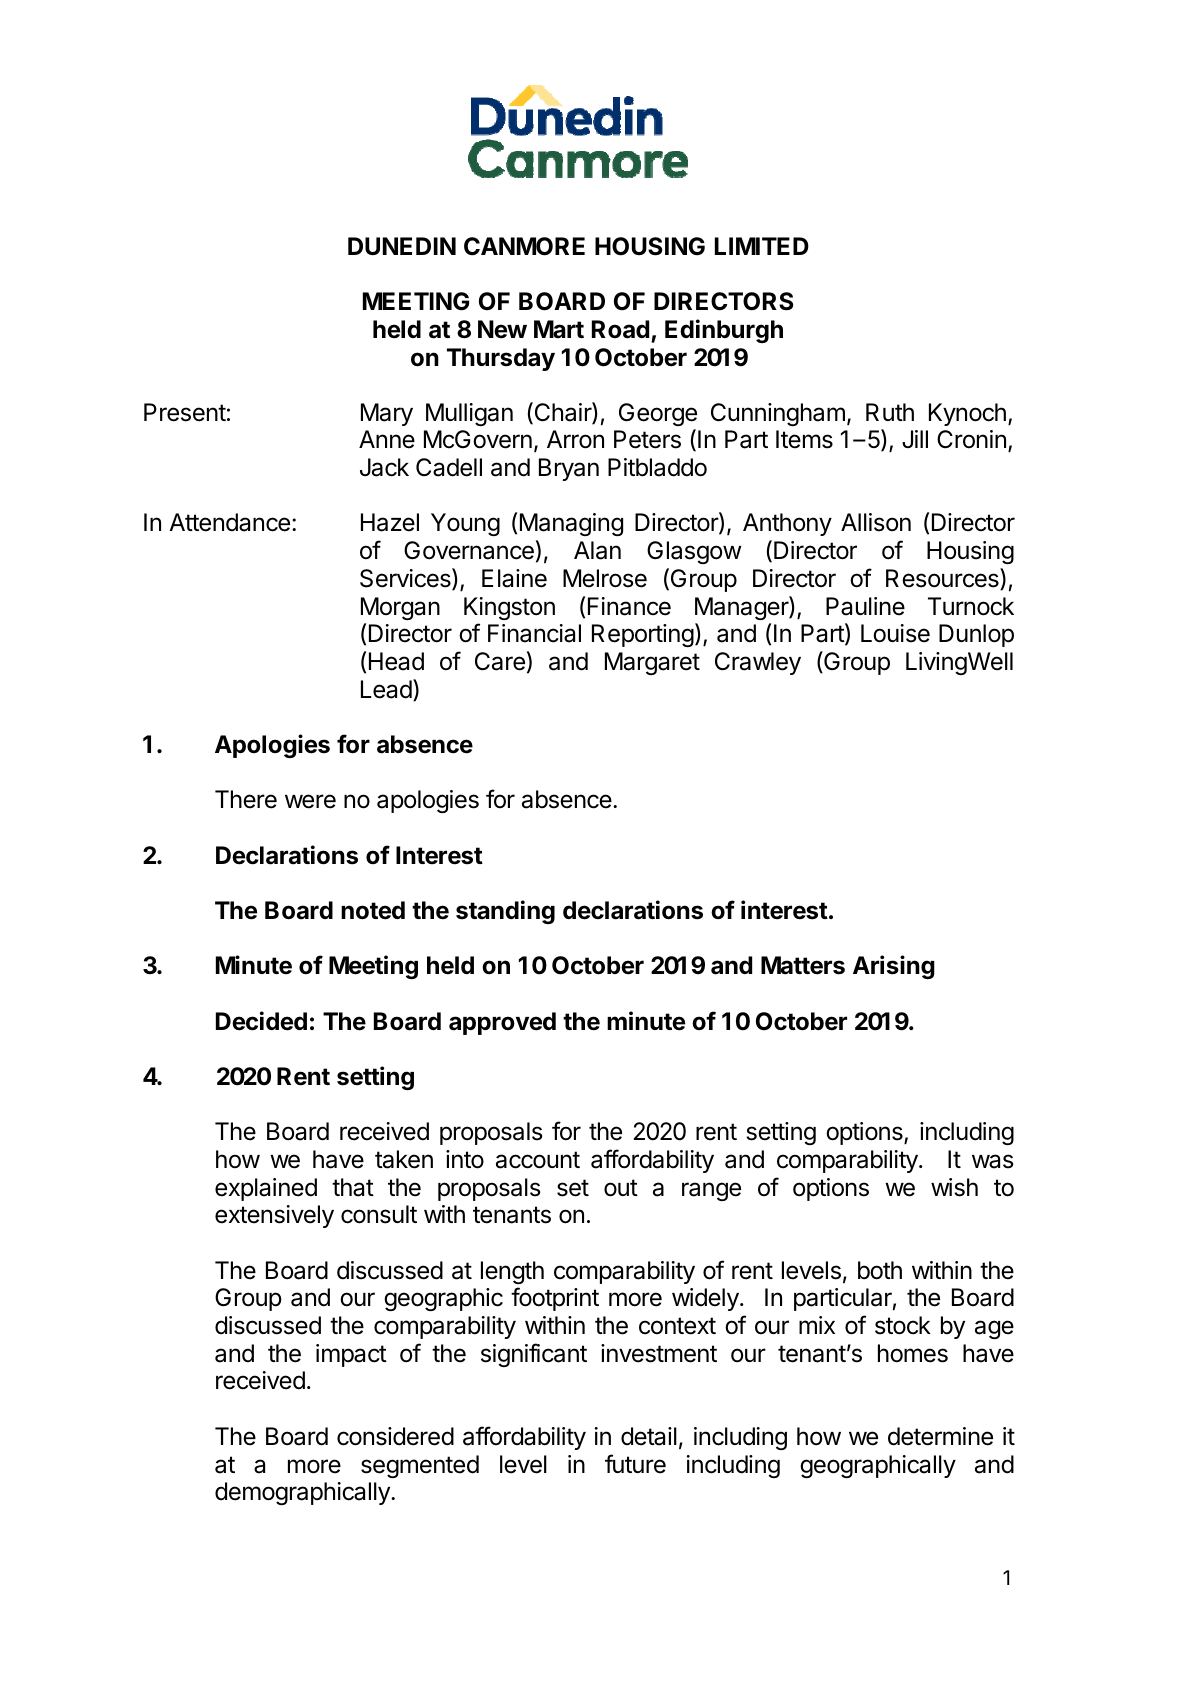  Describe the element at coordinates (559, 329) in the screenshot. I see `Mart` at that location.
